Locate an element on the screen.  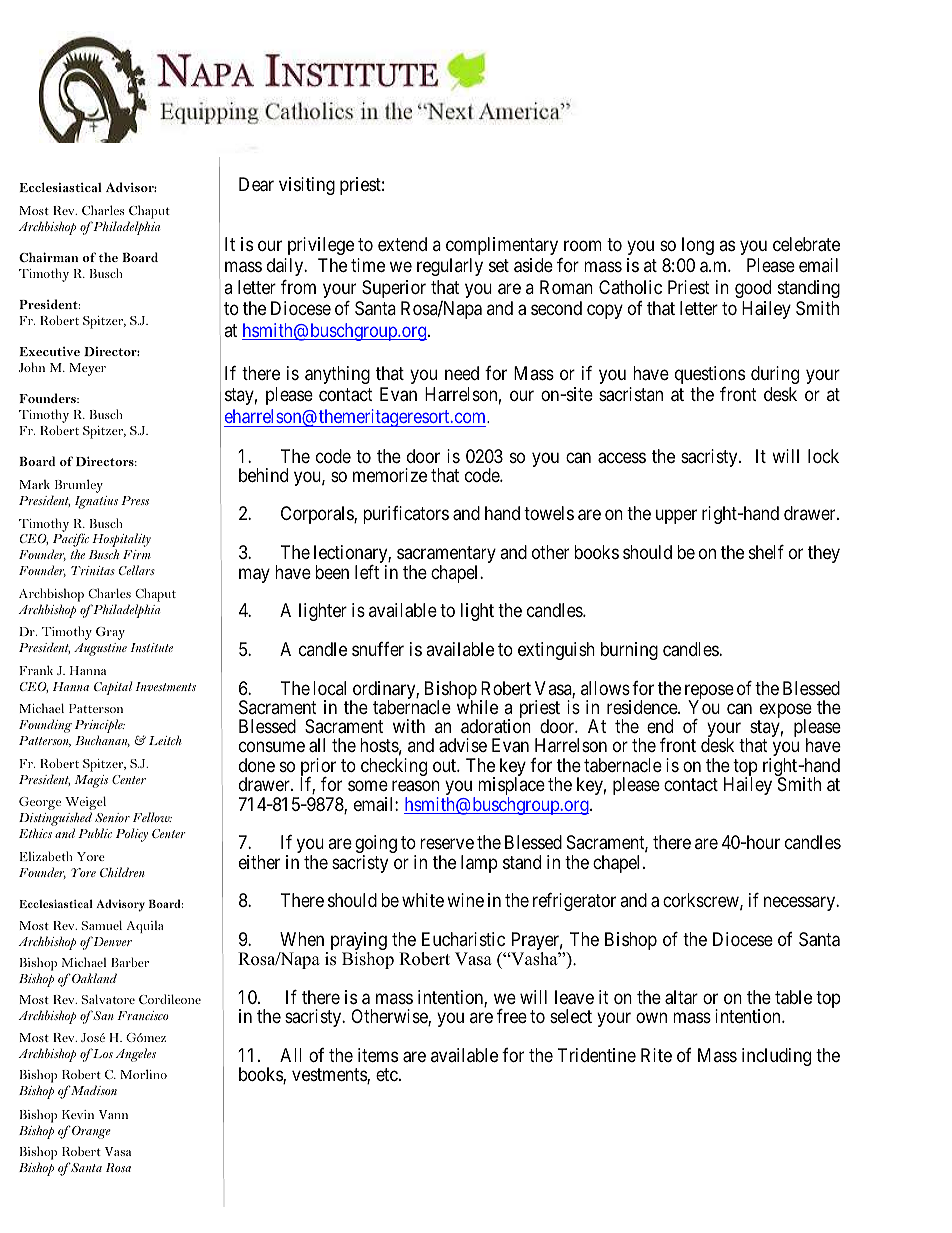
Madison is located at coordinates (92, 1090).
